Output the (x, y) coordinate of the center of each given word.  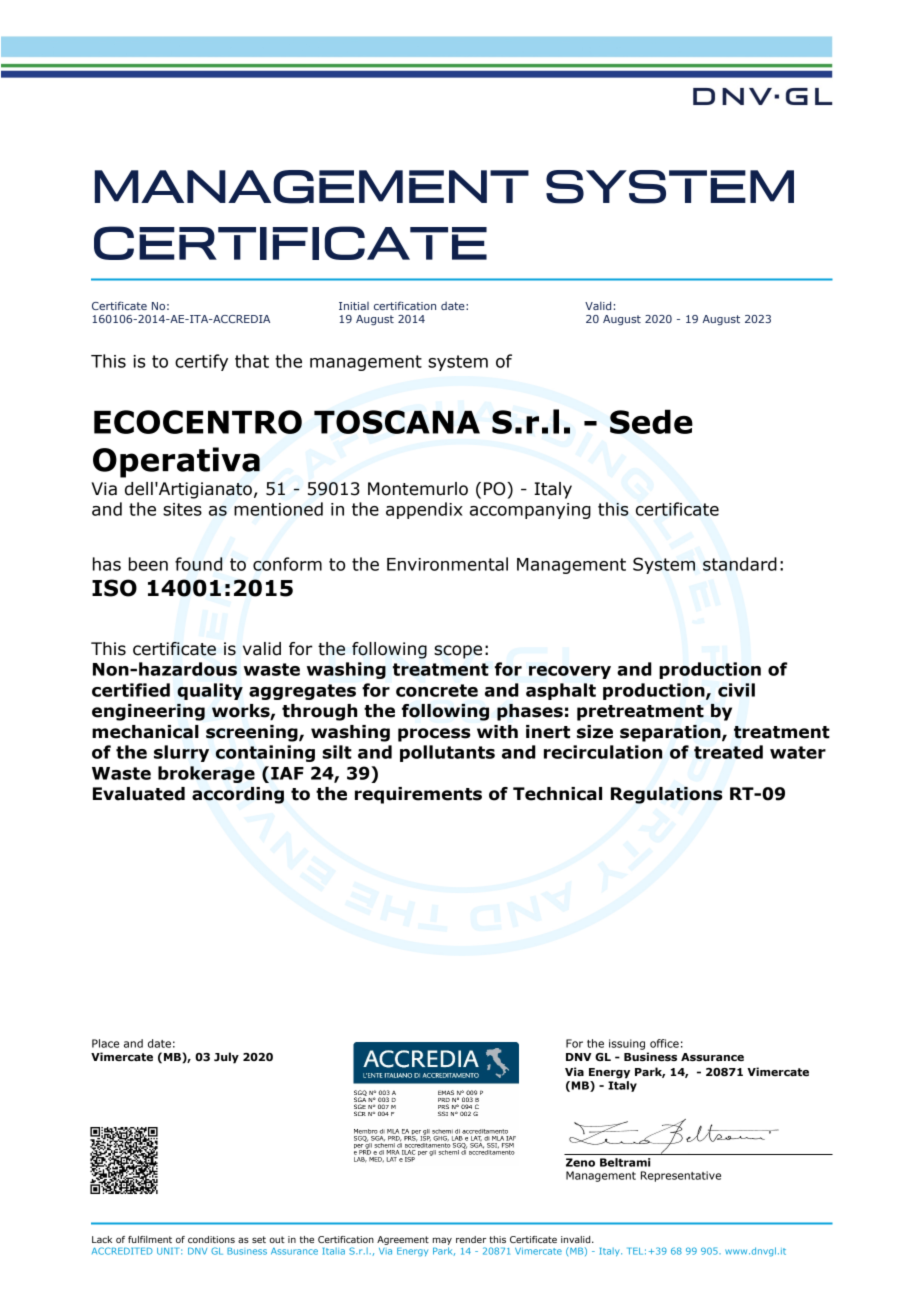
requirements (418, 795)
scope (458, 652)
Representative (681, 1176)
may (442, 1241)
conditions (211, 1239)
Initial (354, 306)
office (664, 1043)
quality (210, 691)
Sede (651, 421)
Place (105, 1043)
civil (736, 690)
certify (201, 362)
